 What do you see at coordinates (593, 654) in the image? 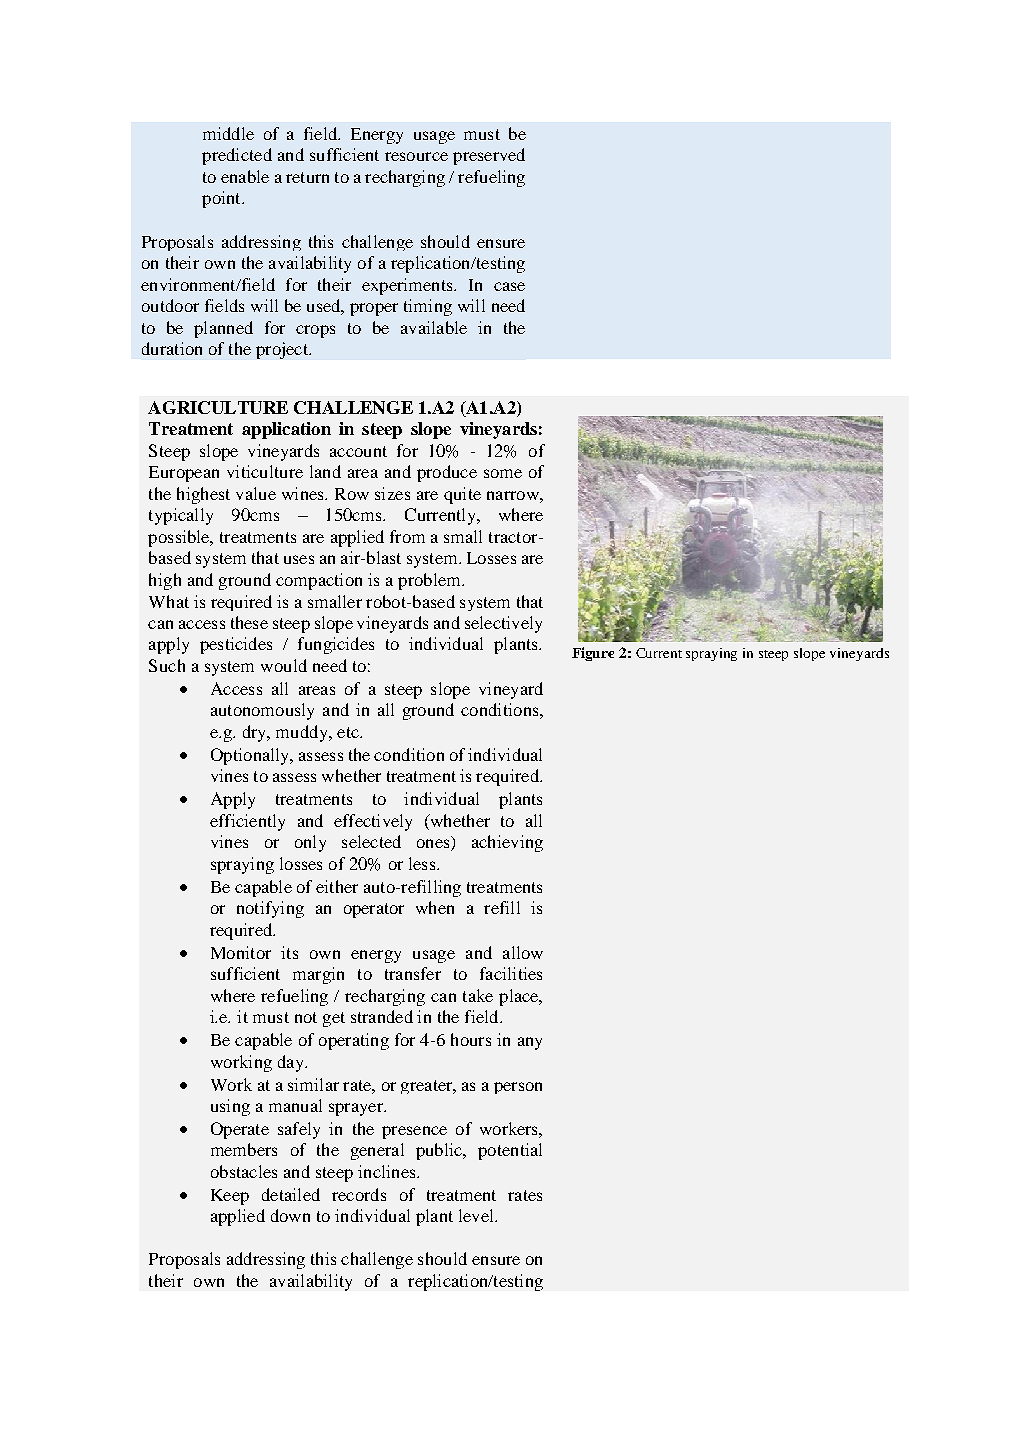
I see `Figure` at bounding box center [593, 654].
